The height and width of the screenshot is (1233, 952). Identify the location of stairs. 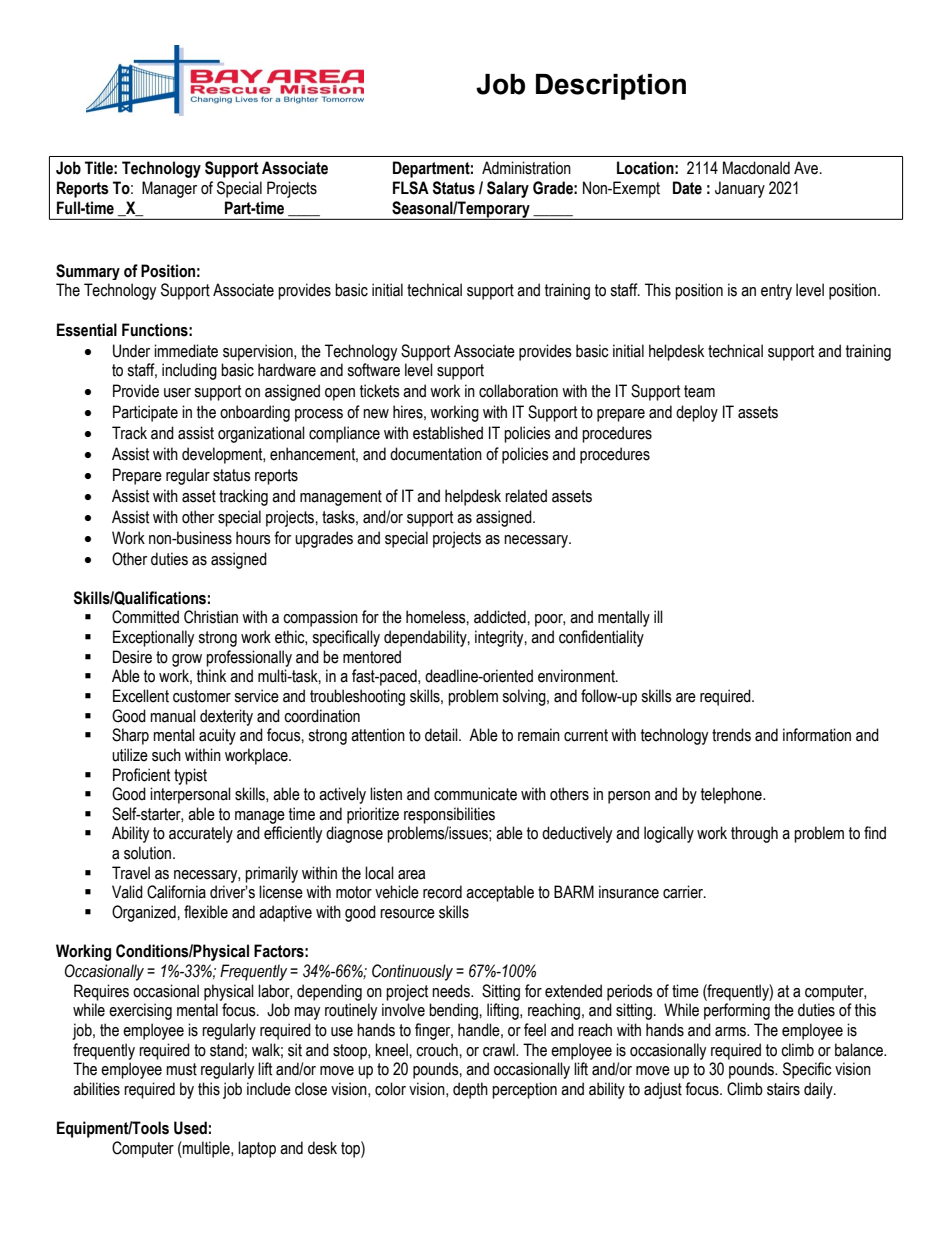
(783, 1089).
